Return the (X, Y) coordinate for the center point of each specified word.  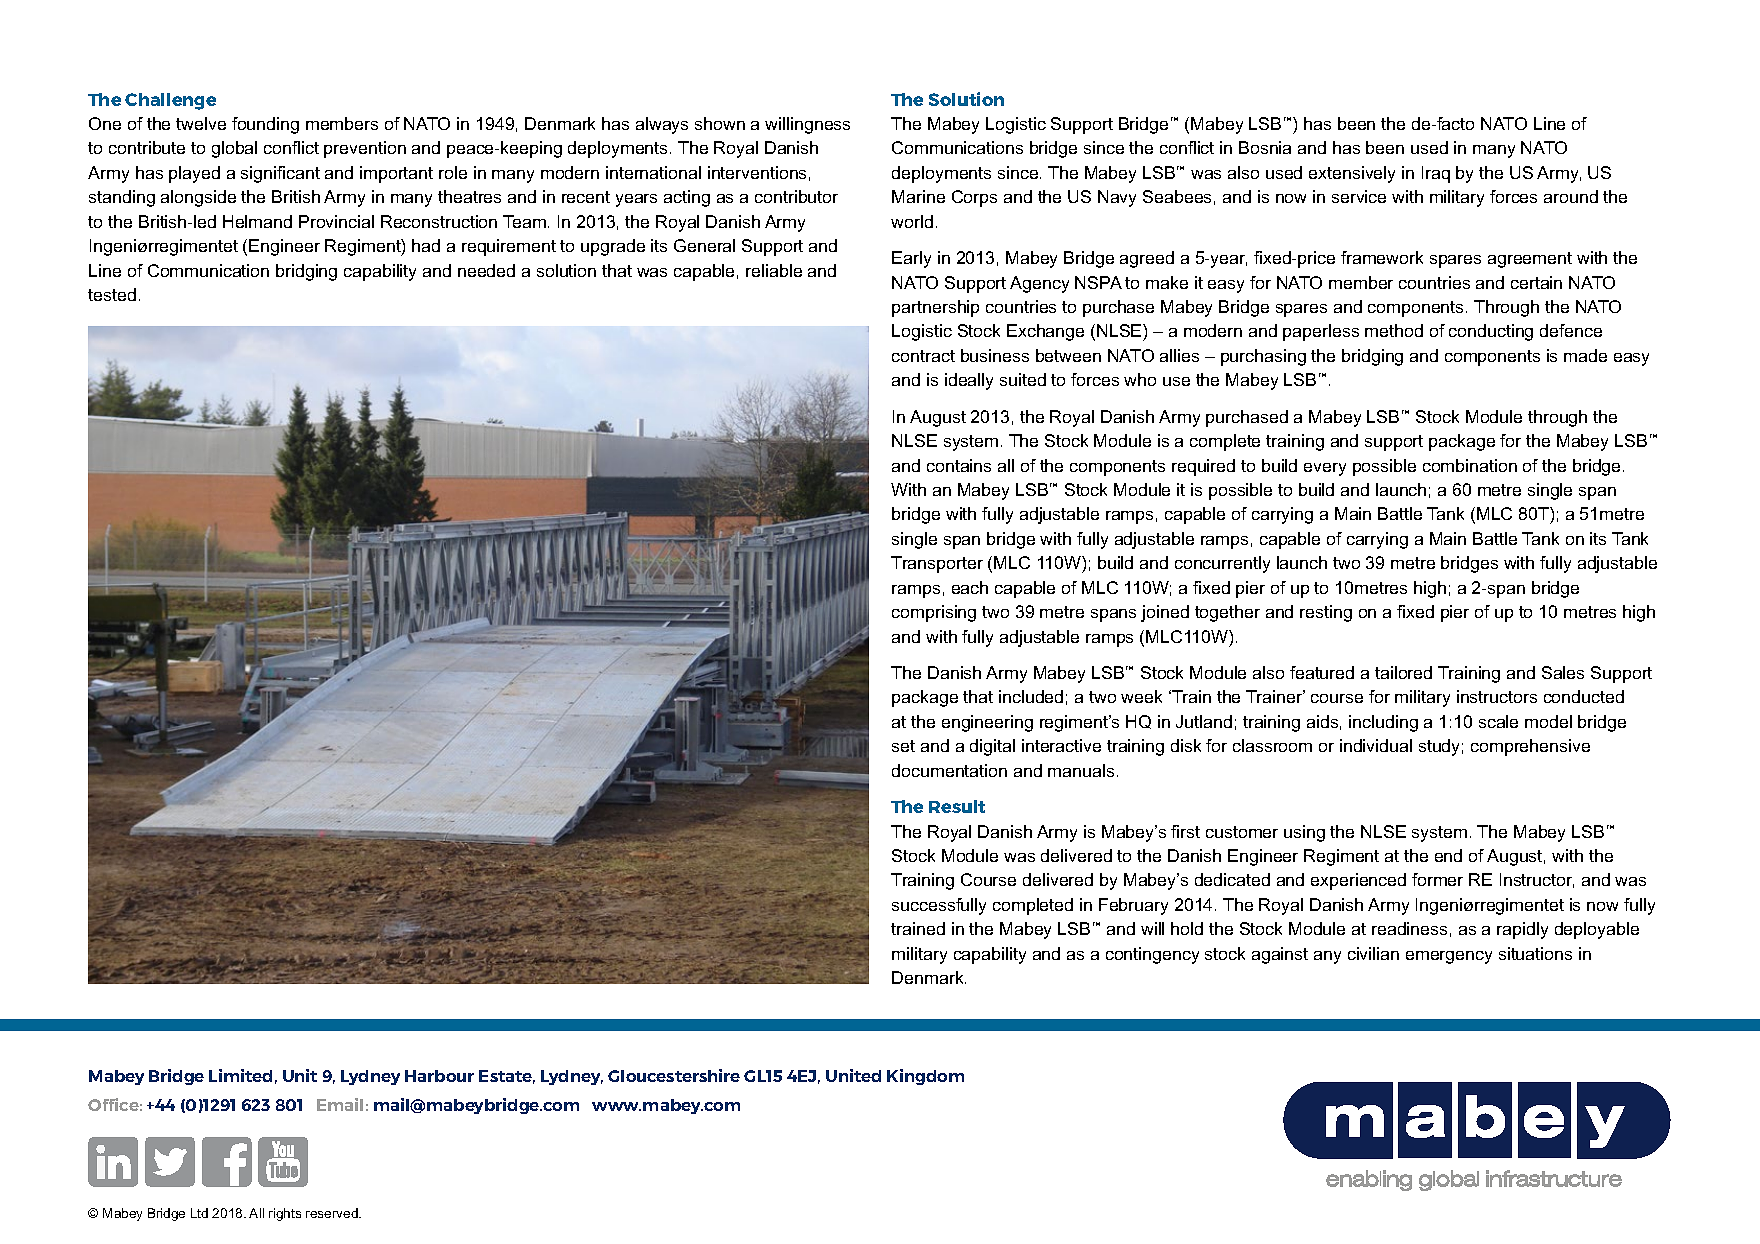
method (1394, 330)
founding (265, 125)
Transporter (937, 564)
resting (1326, 613)
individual (1376, 745)
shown (720, 123)
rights (285, 1214)
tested (112, 294)
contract (923, 356)
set (903, 746)
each (970, 587)
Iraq (1436, 174)
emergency (1449, 957)
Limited (240, 1075)
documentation (949, 770)
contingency (1152, 955)
